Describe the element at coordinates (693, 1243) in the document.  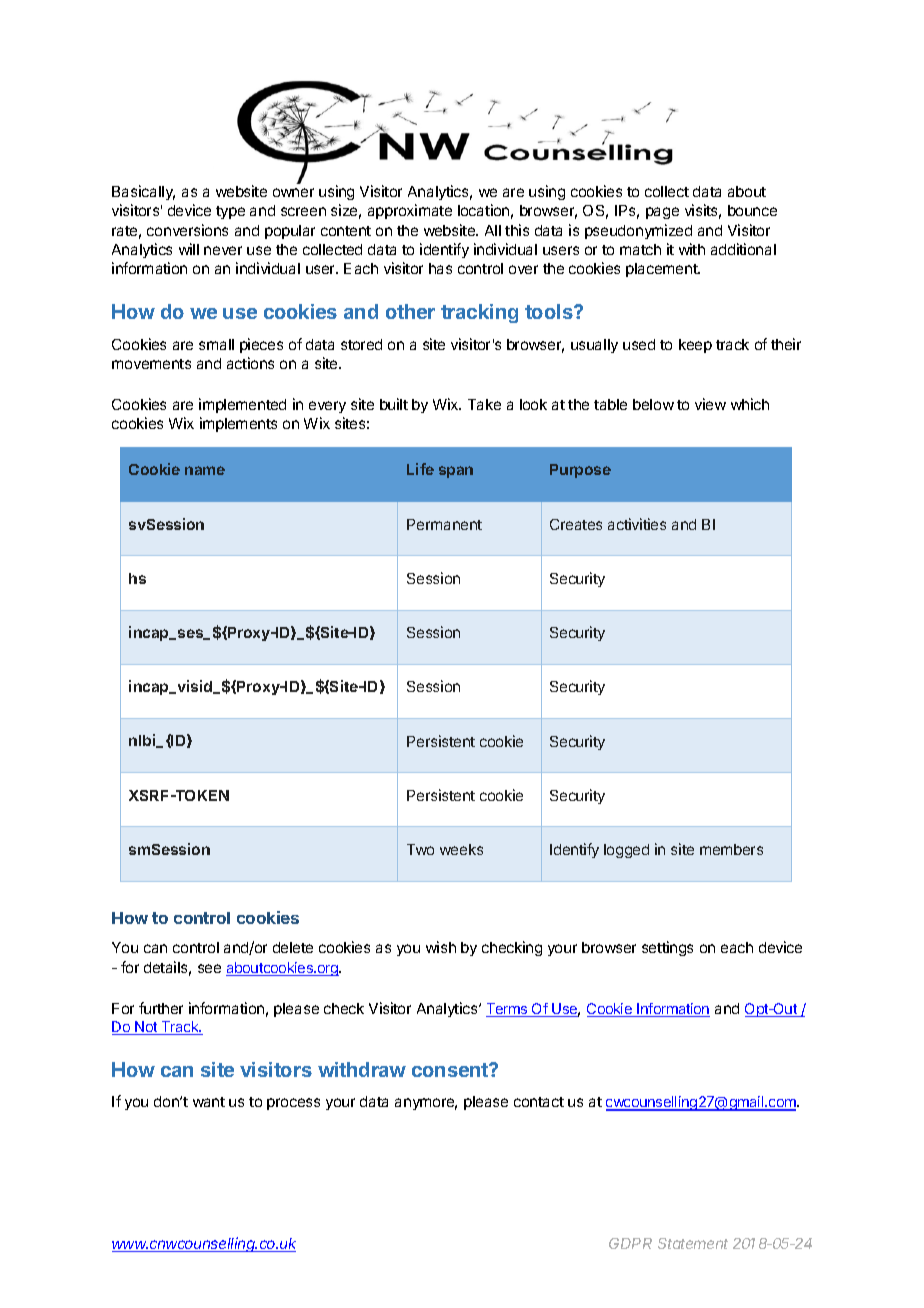
I see `Statement` at that location.
